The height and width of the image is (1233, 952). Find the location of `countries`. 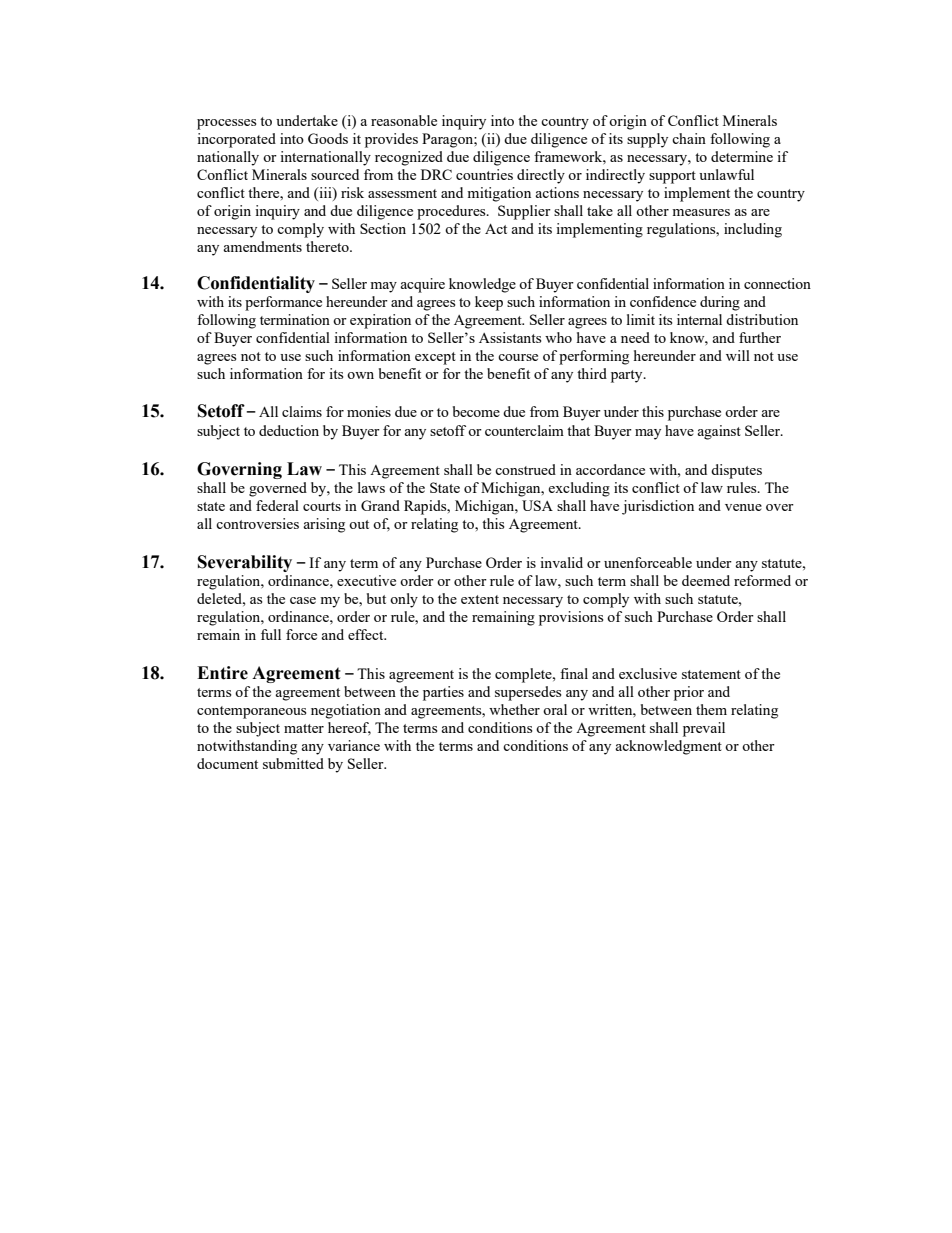

countries is located at coordinates (484, 174).
